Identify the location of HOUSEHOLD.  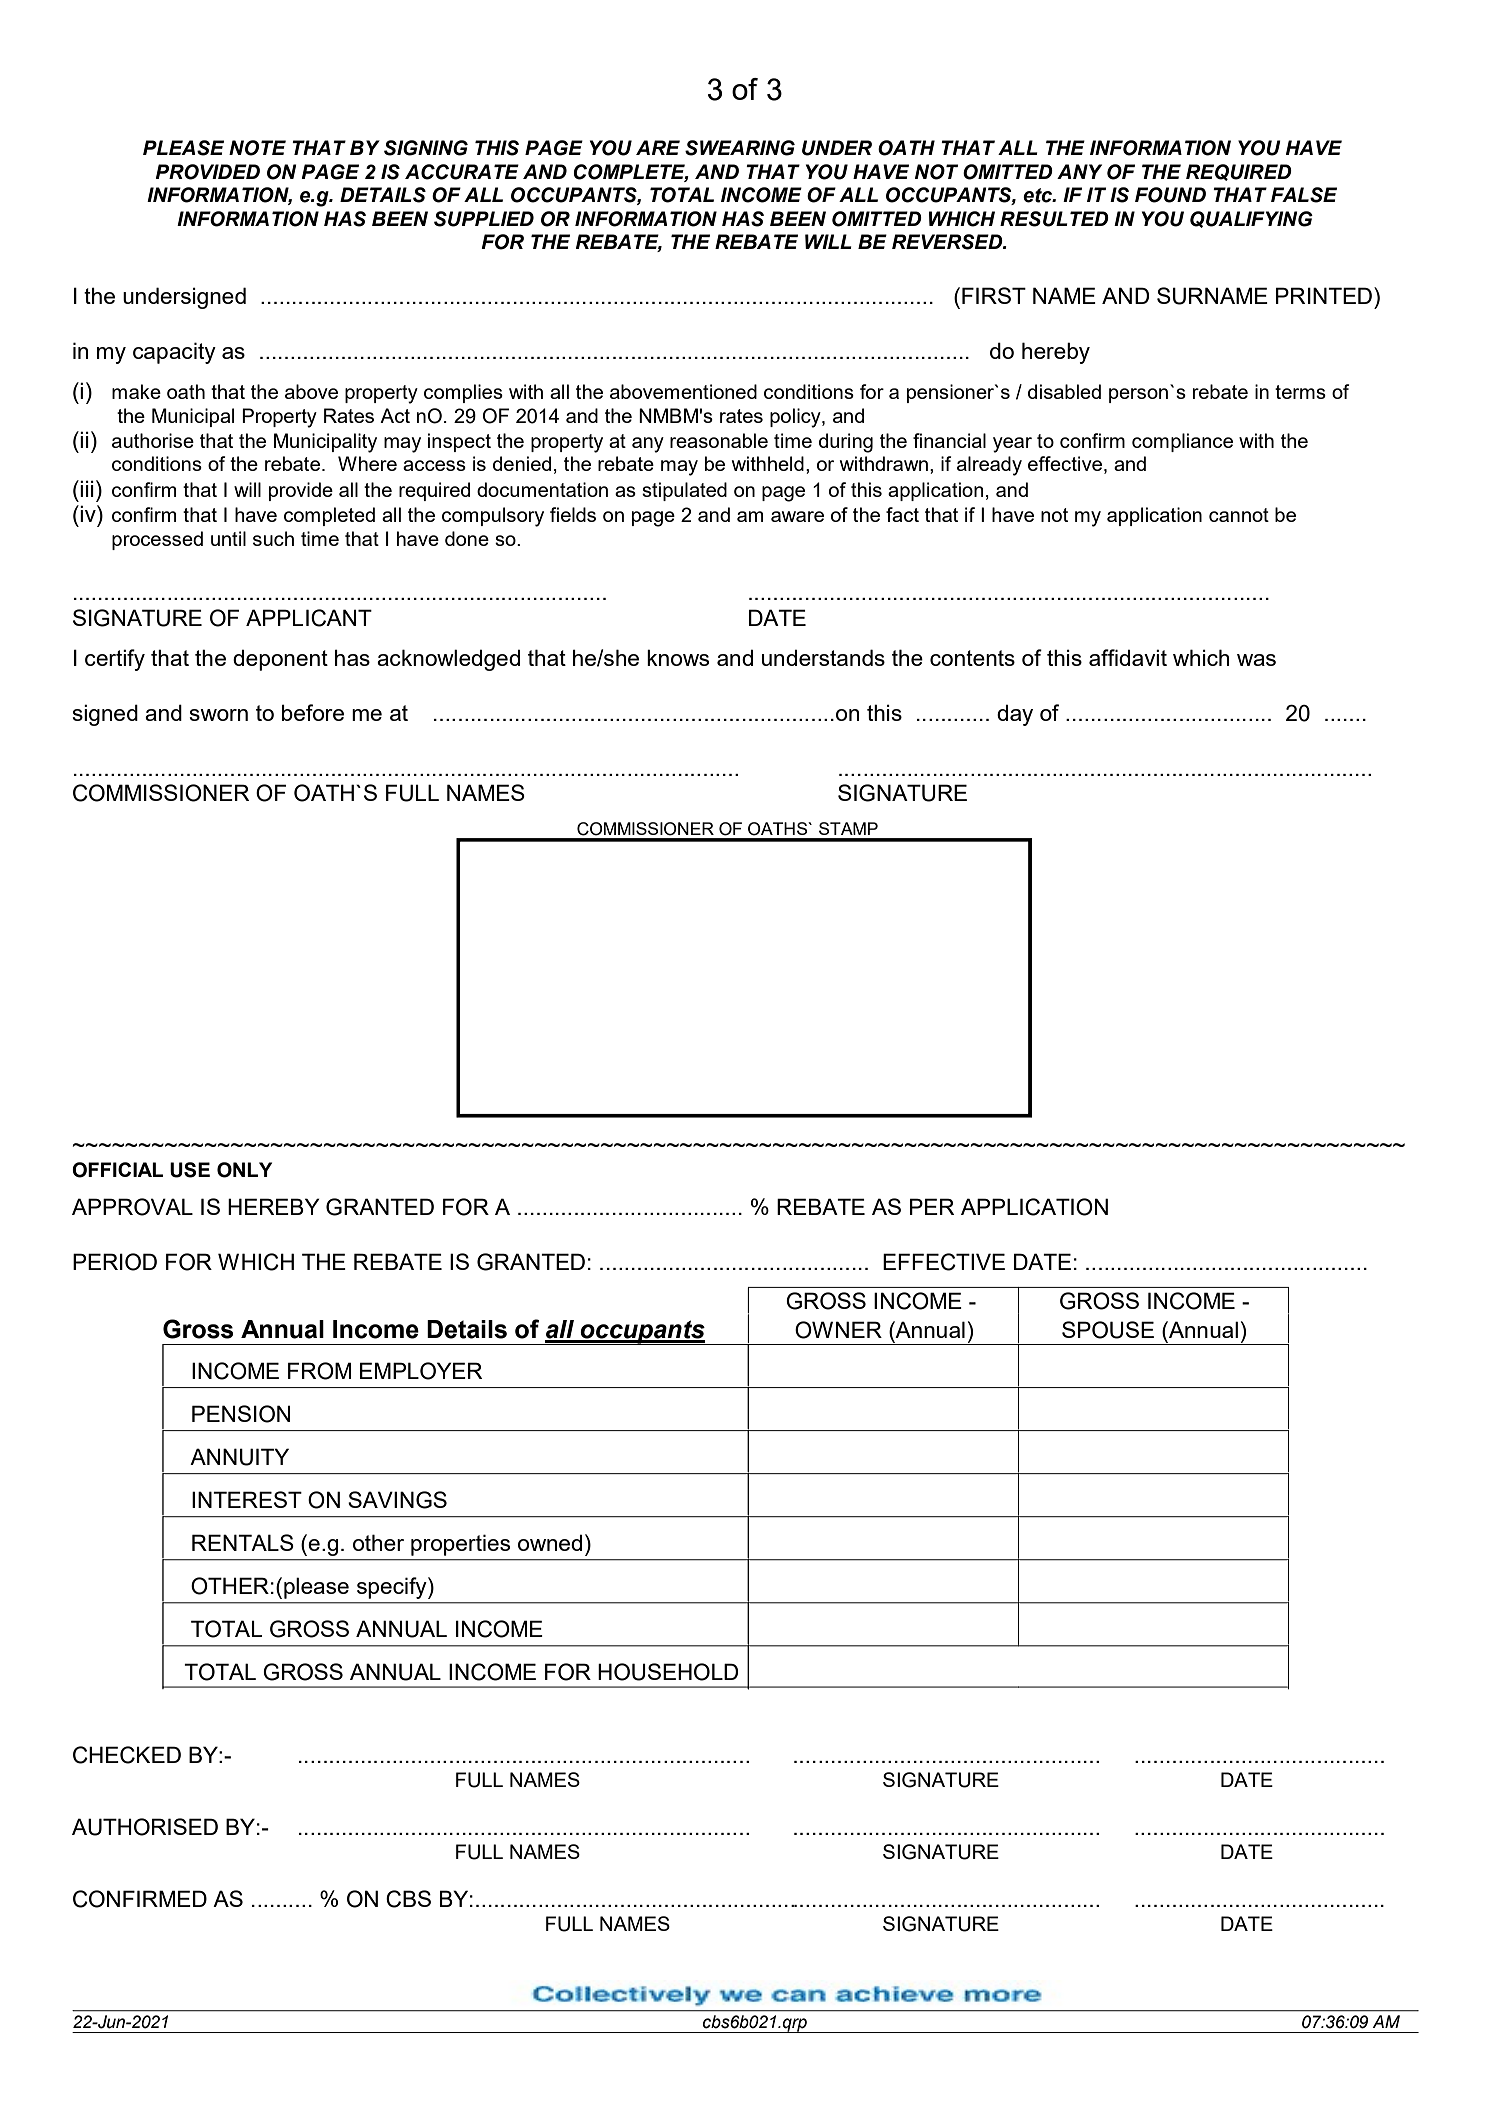
(668, 1672).
